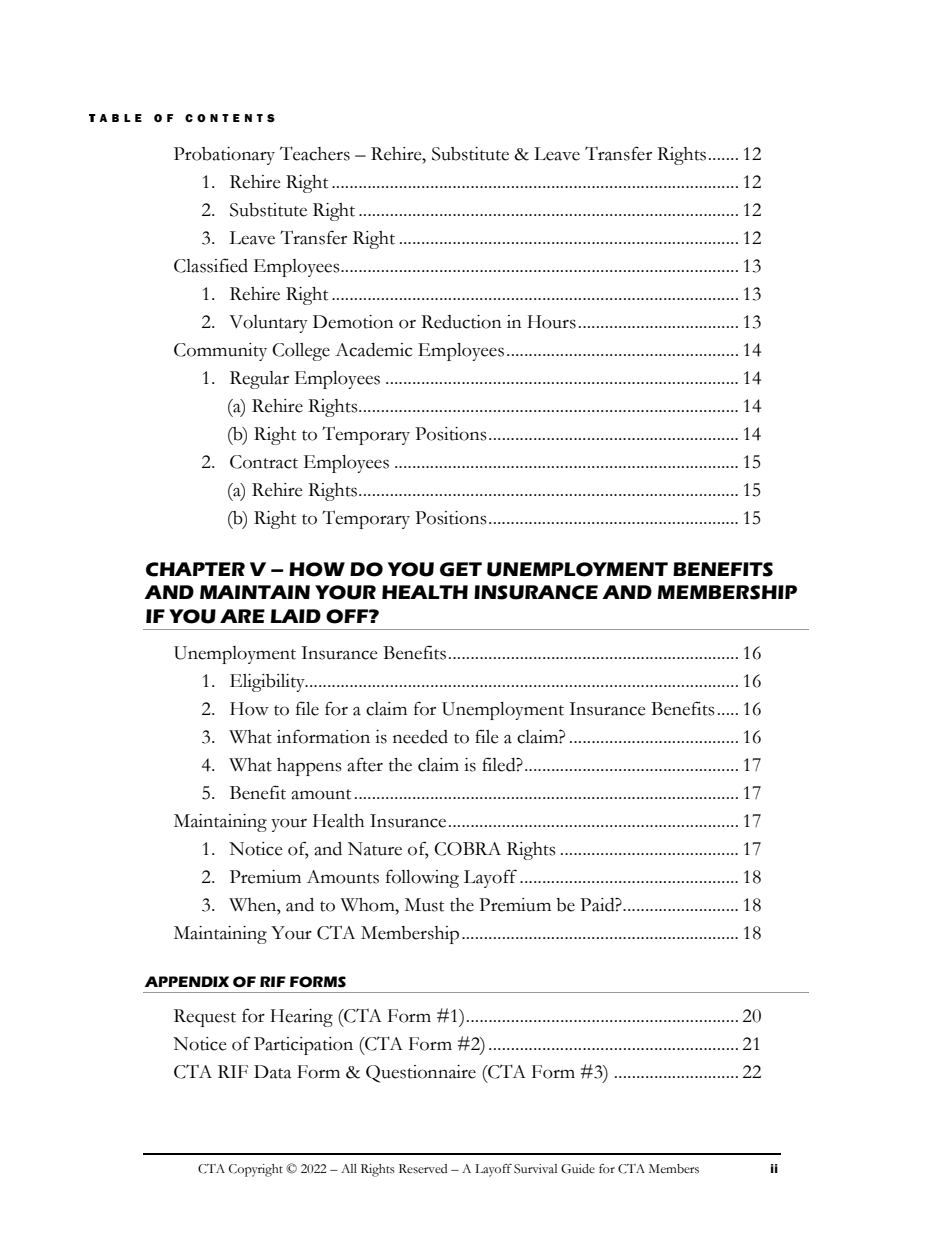  What do you see at coordinates (273, 1072) in the image?
I see `Data` at bounding box center [273, 1072].
